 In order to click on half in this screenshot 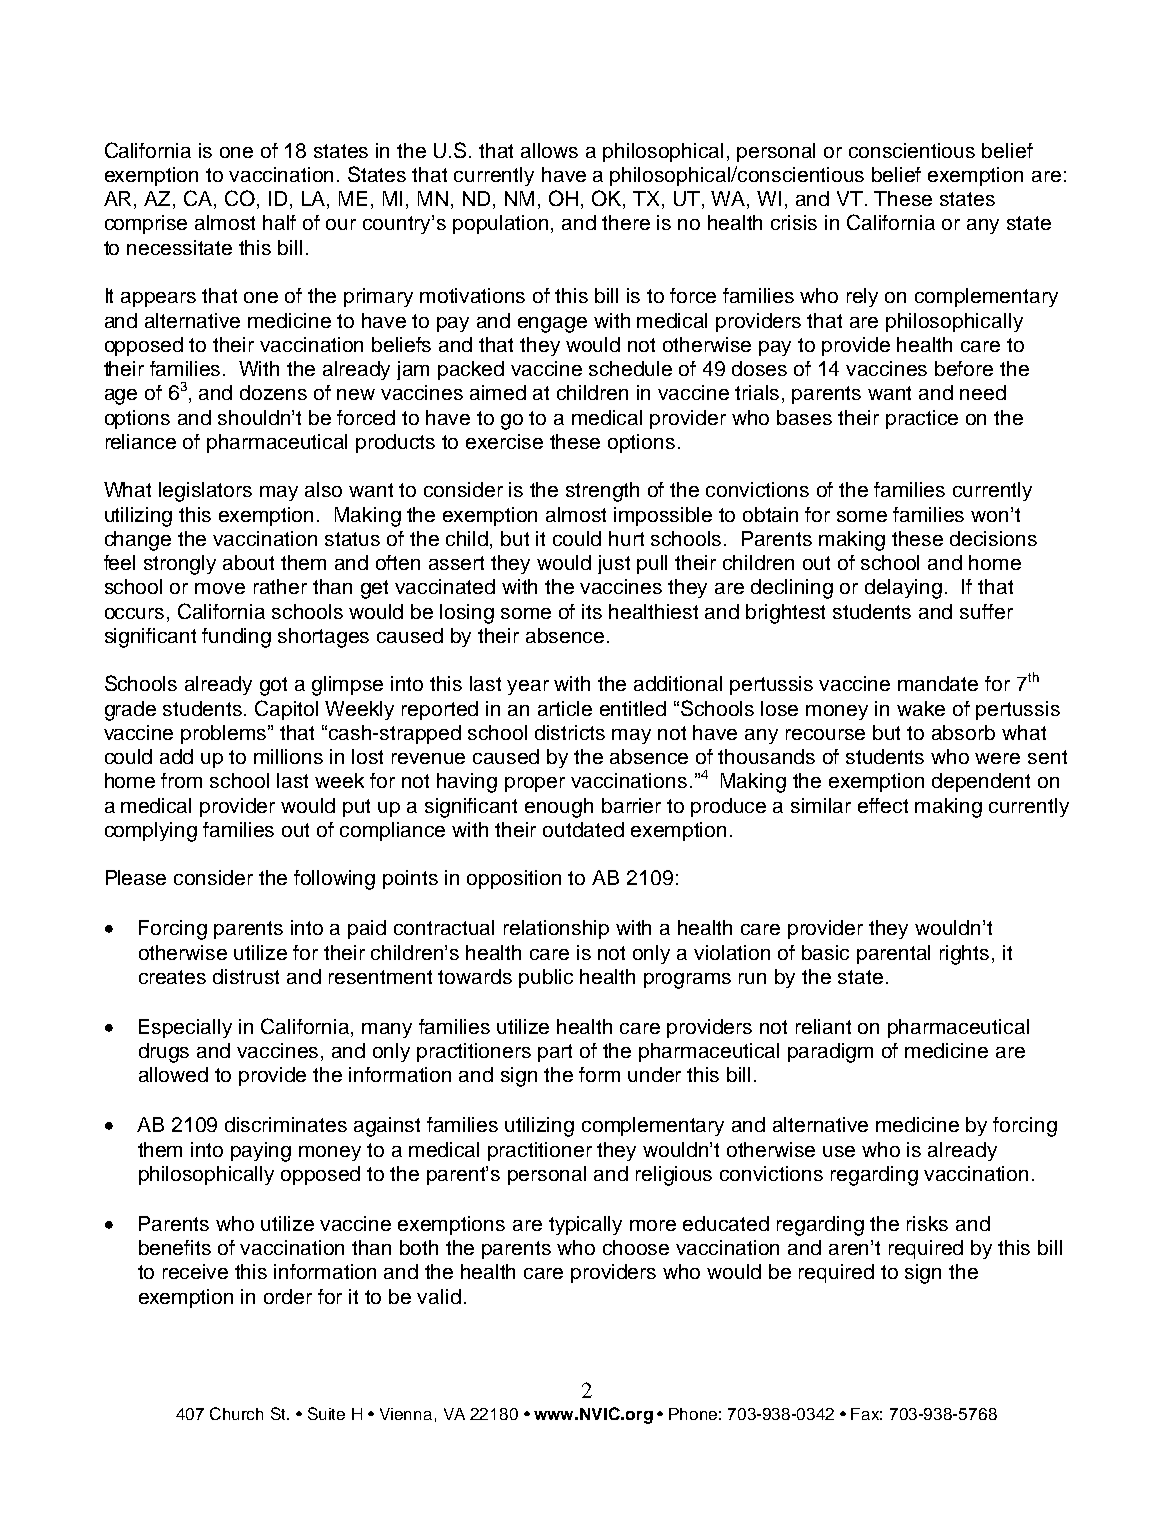, I will do `click(279, 222)`.
